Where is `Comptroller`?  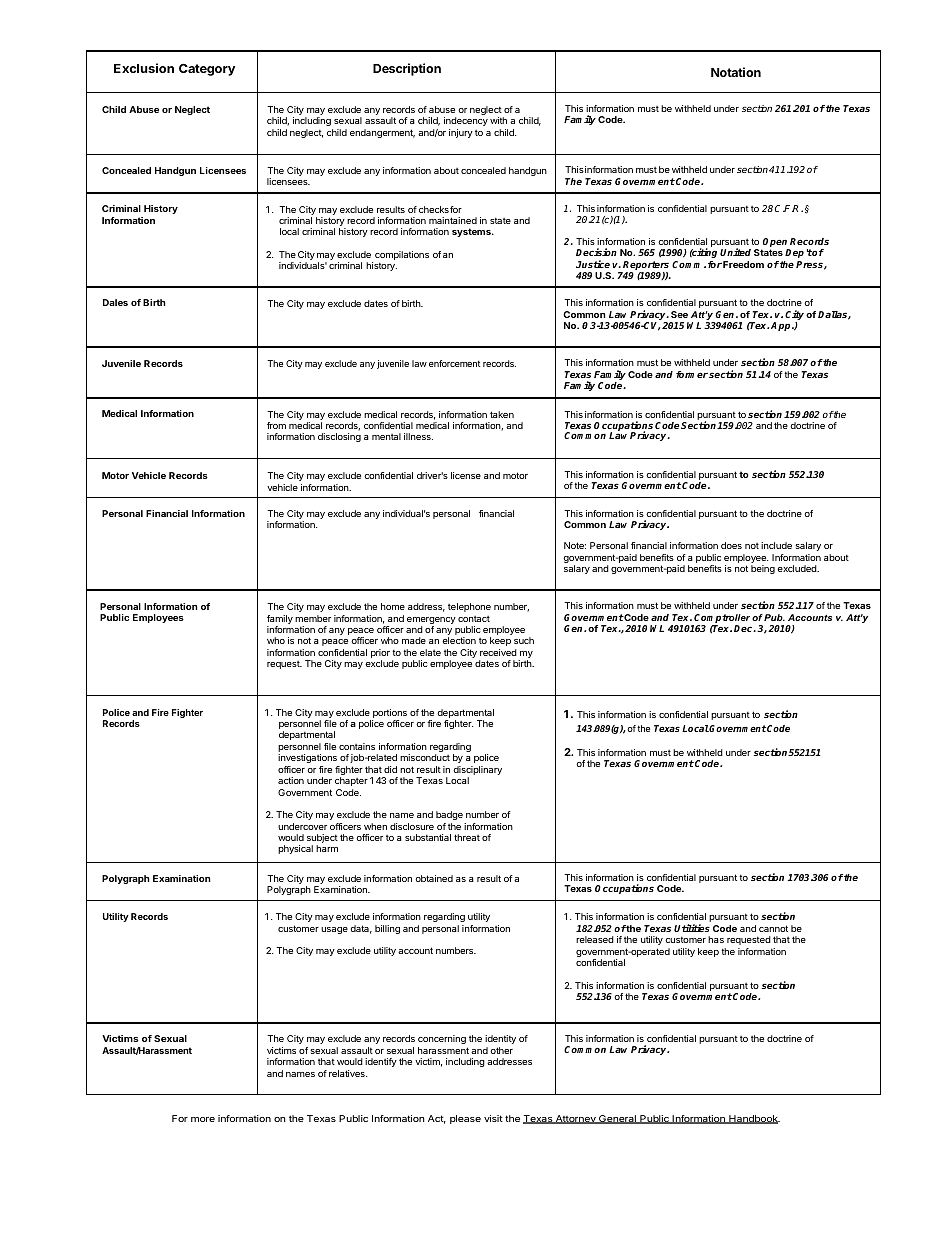 Comptroller is located at coordinates (722, 618).
